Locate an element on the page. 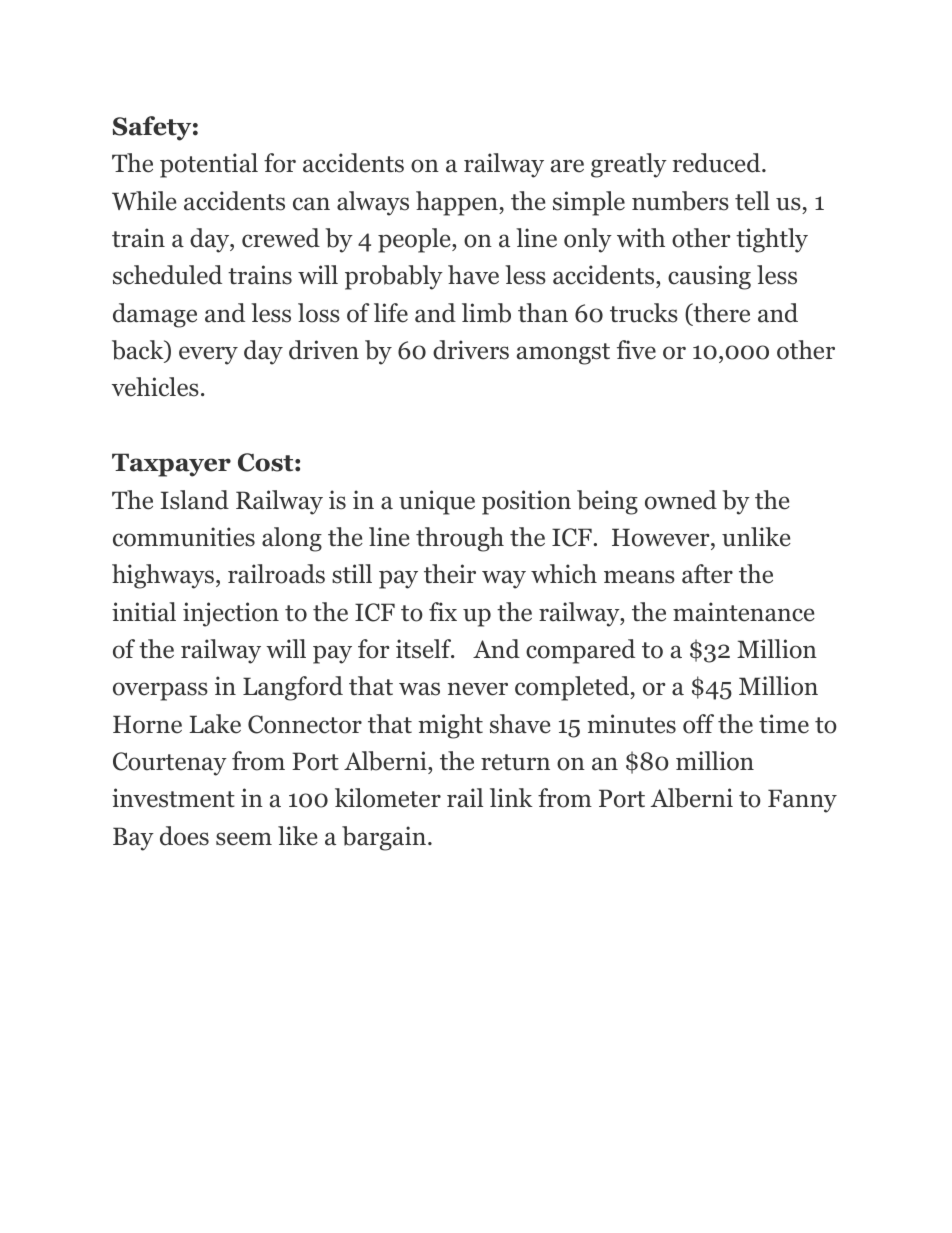 The width and height of the page is (952, 1233). drivers is located at coordinates (471, 350).
